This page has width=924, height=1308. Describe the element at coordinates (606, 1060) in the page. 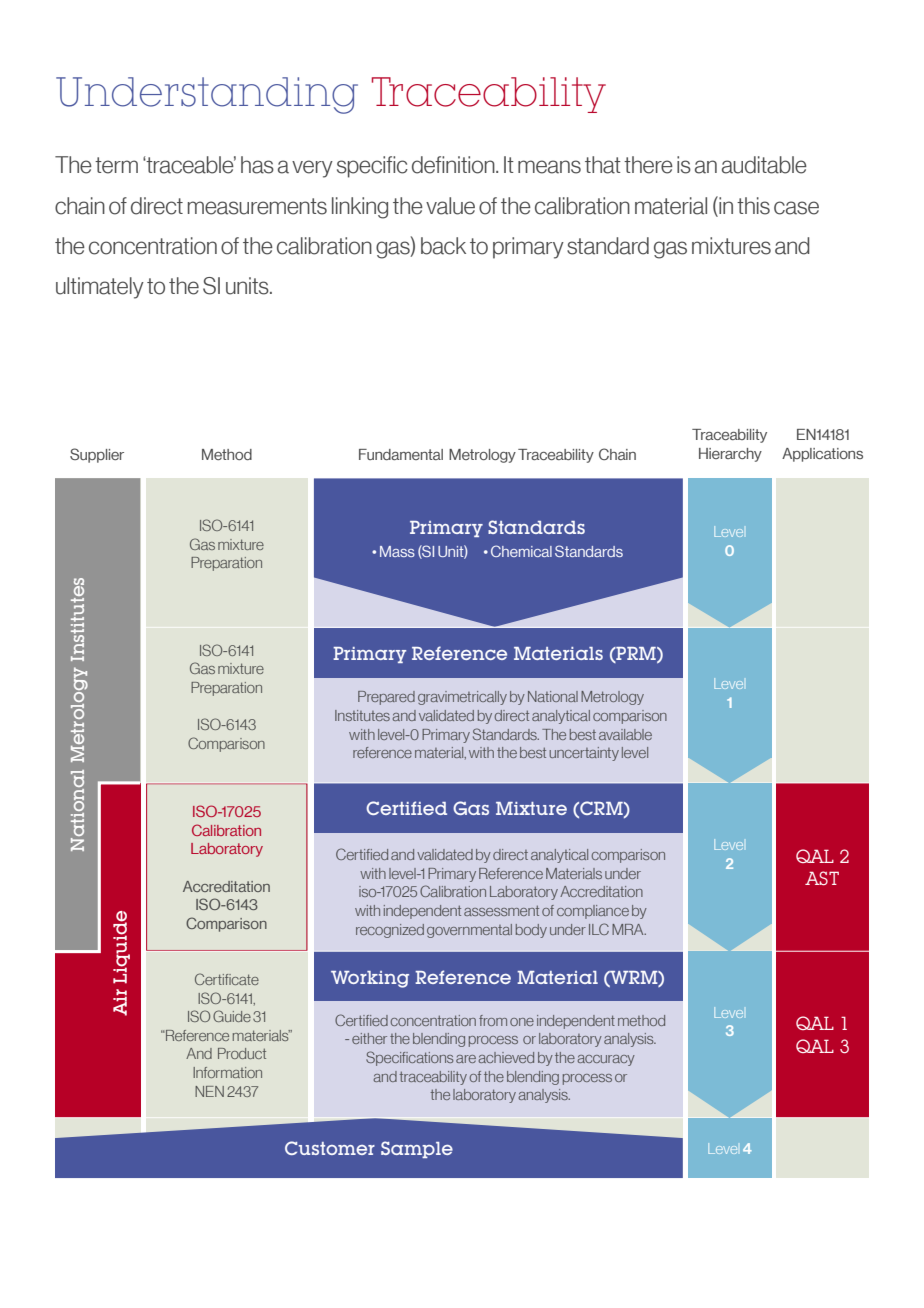

I see `accuracy` at that location.
